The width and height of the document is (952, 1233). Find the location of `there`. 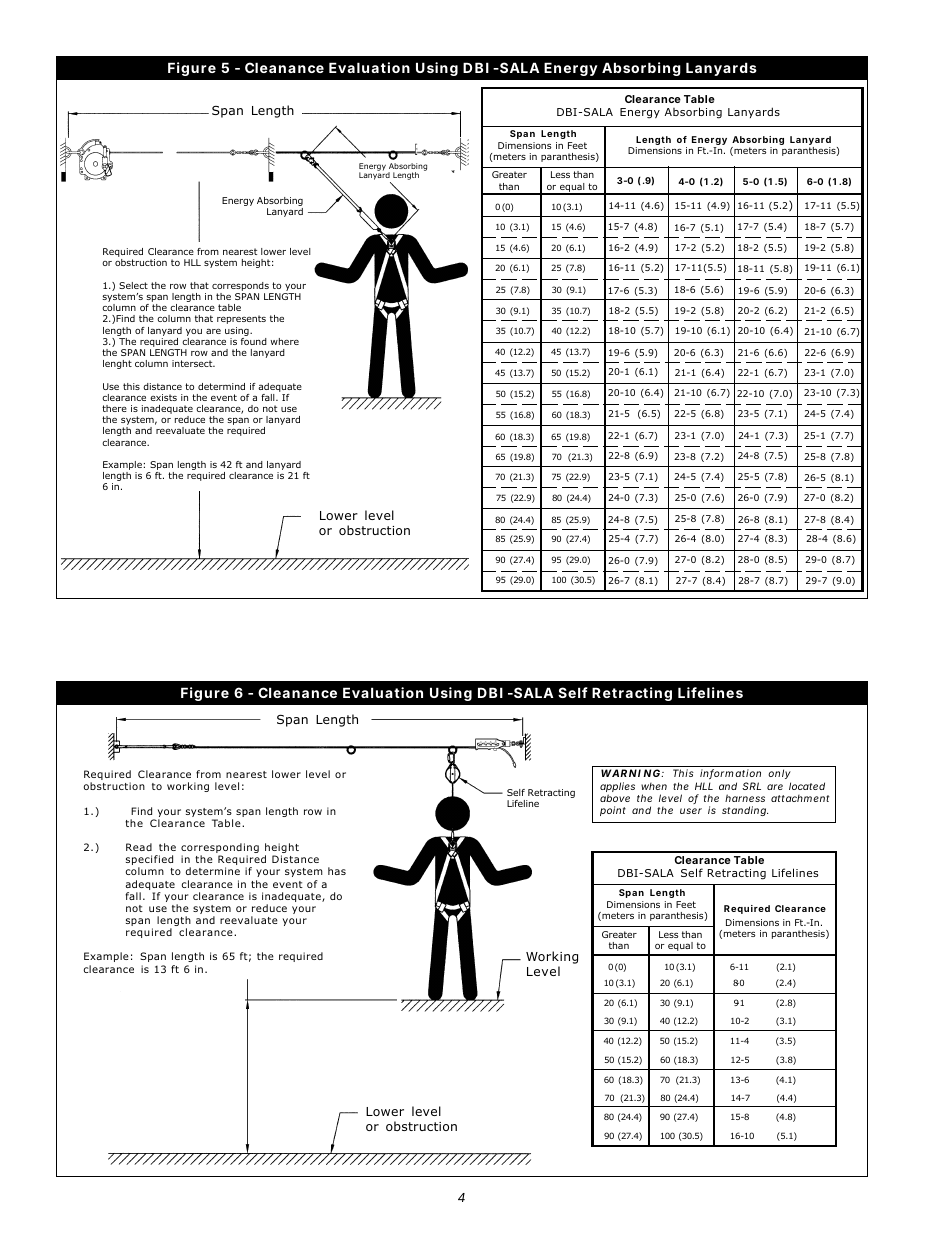

there is located at coordinates (114, 408).
